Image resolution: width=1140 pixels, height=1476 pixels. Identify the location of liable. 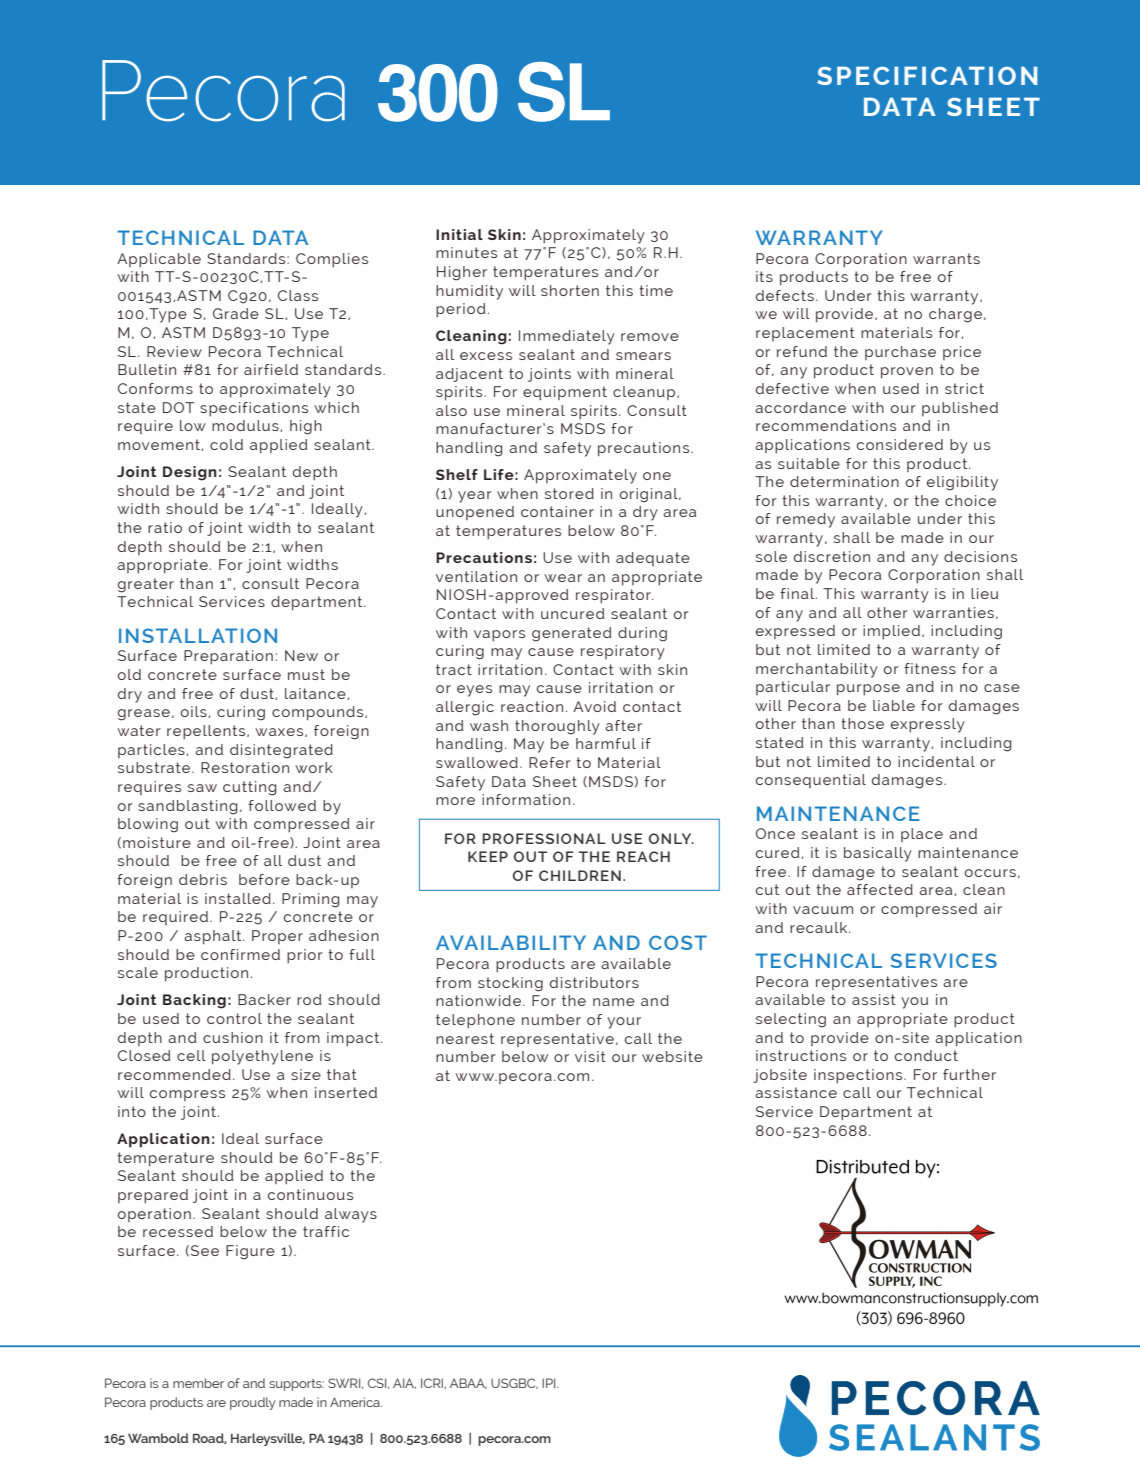
(894, 705).
